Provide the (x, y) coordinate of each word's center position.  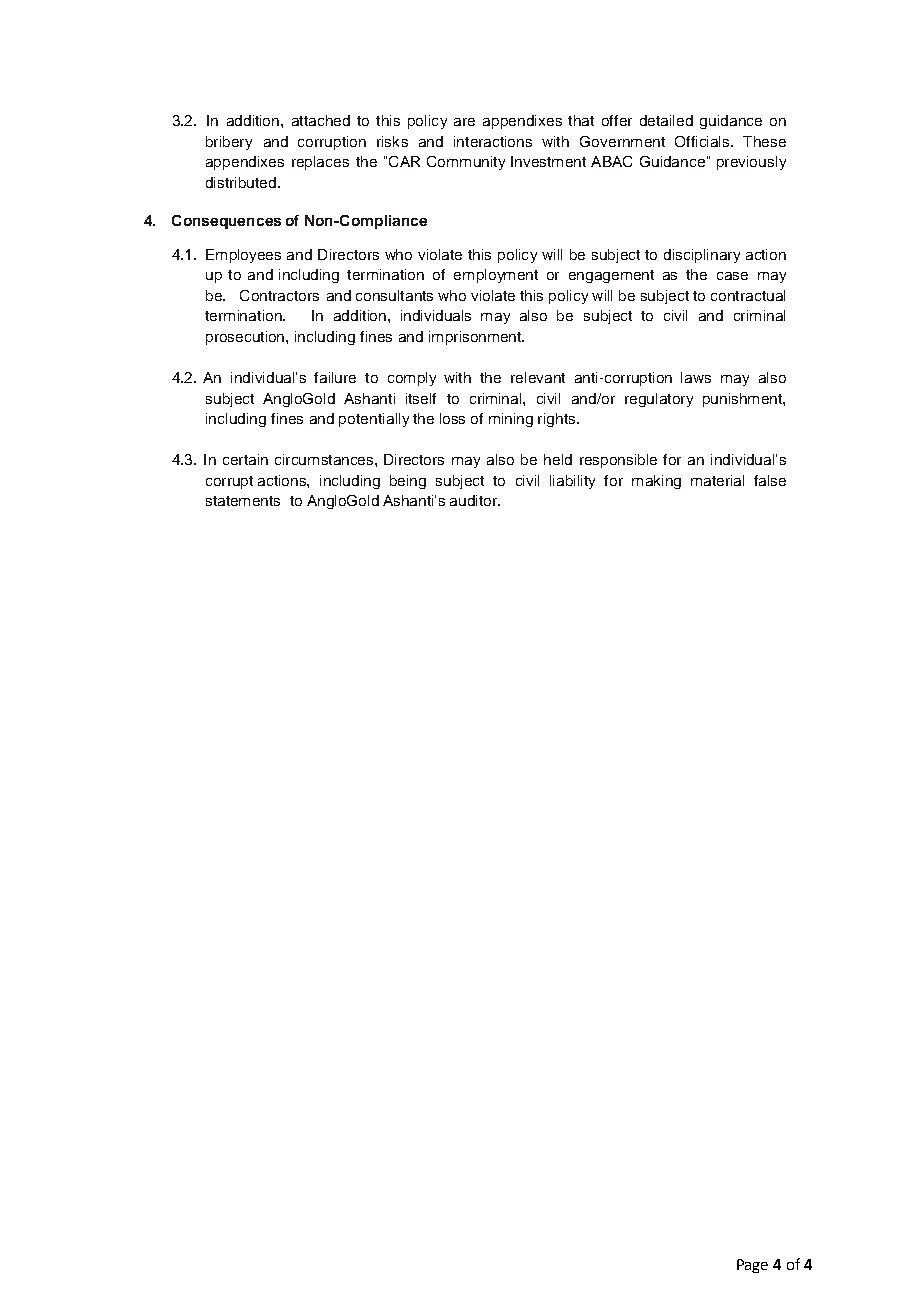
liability (572, 482)
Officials (702, 141)
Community (466, 163)
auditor (474, 500)
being (408, 482)
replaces (320, 163)
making (656, 482)
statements (243, 501)
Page (752, 1266)
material (717, 480)
